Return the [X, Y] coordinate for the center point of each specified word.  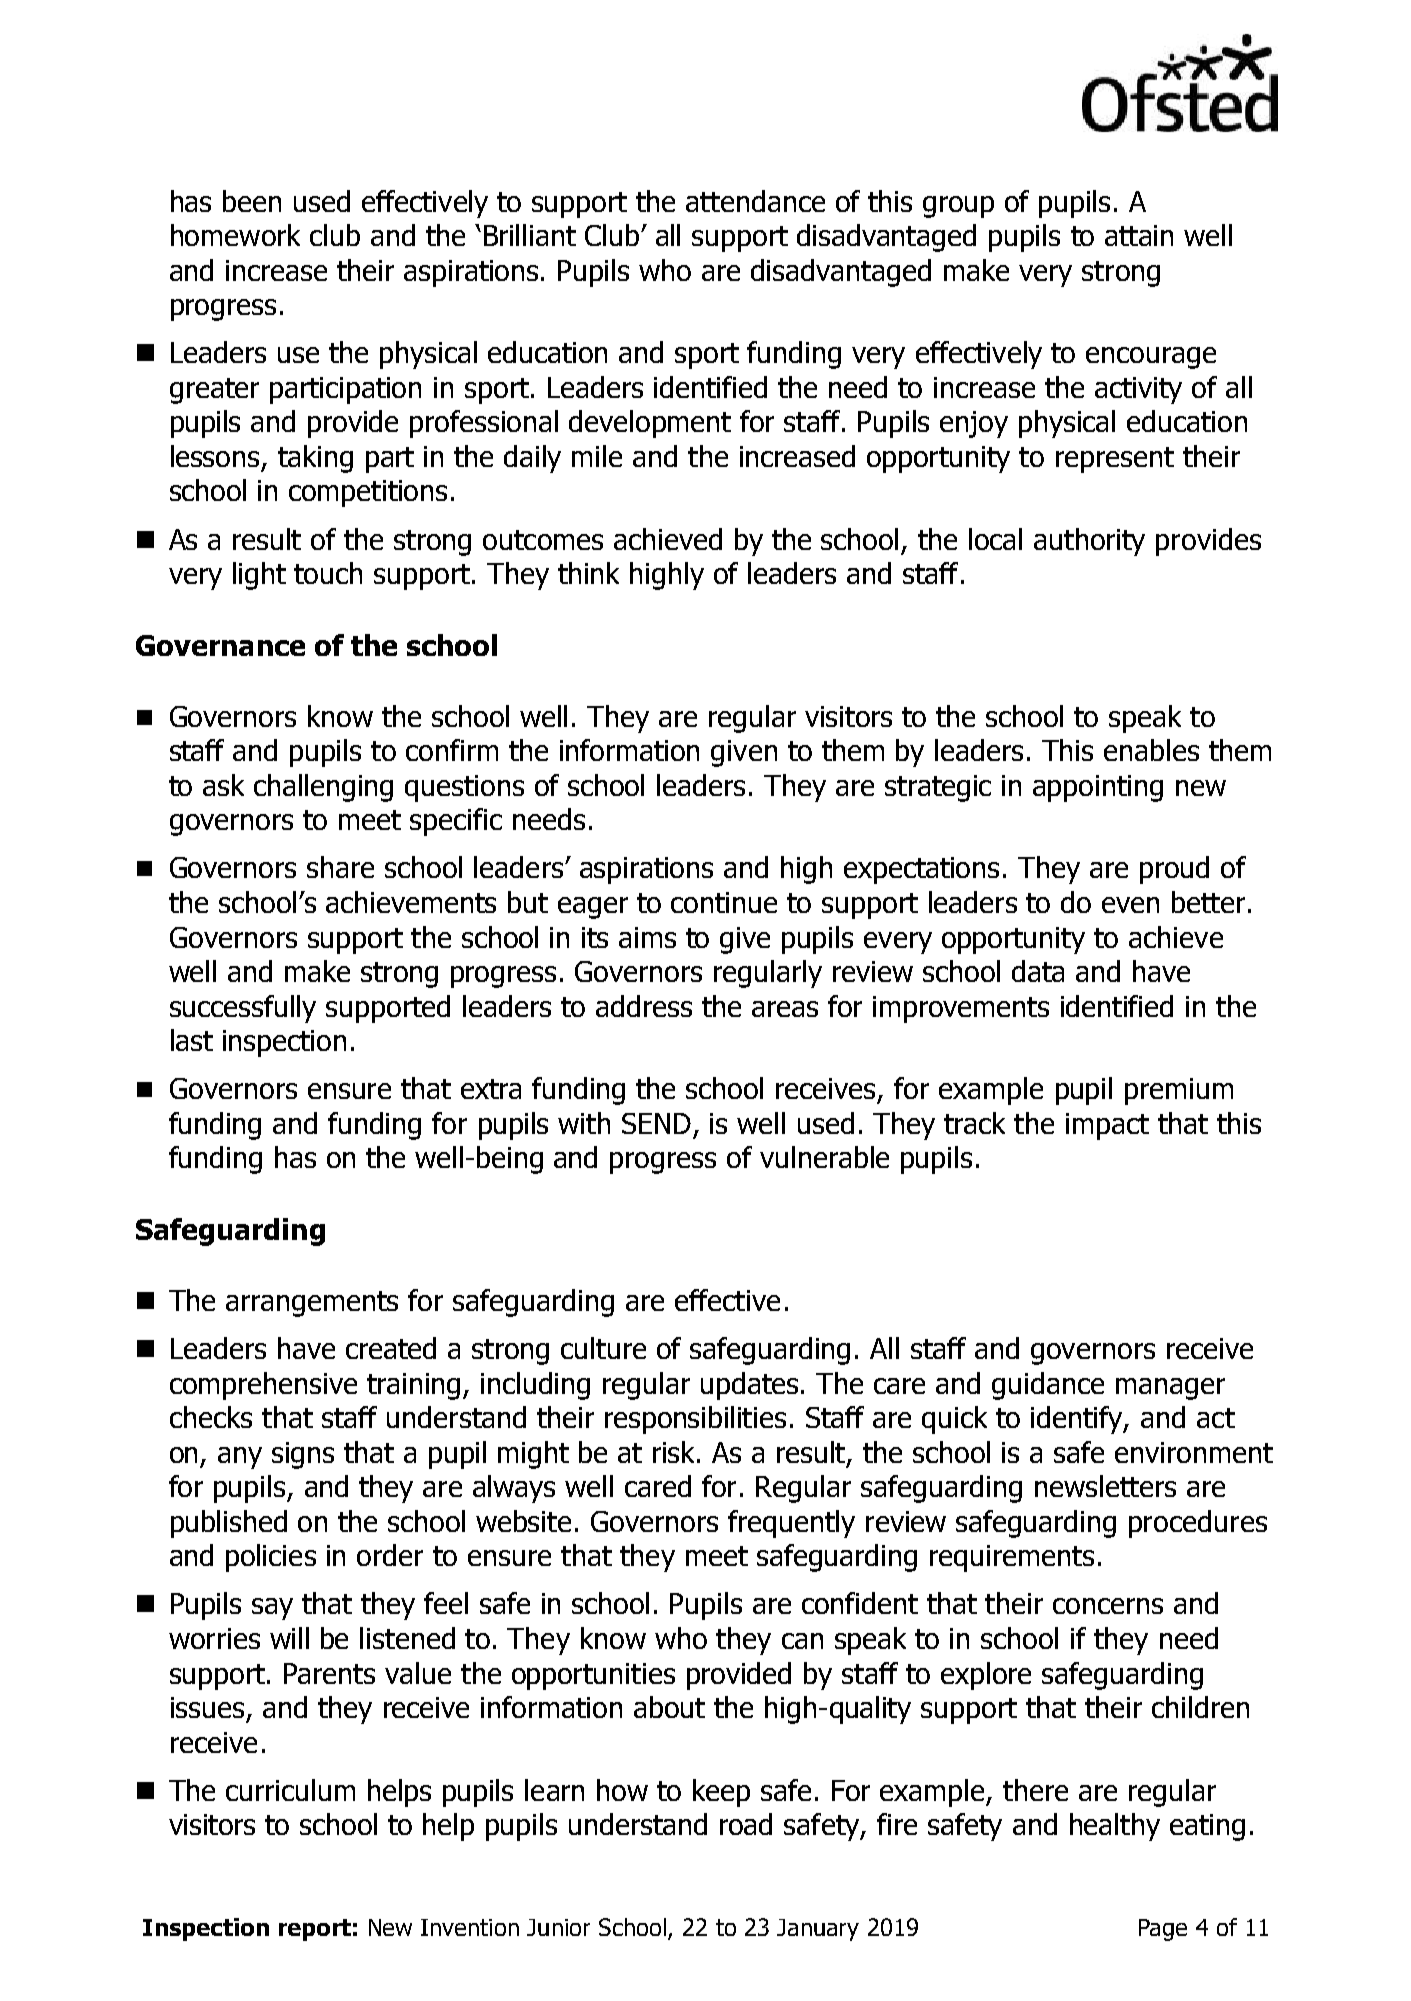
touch [328, 573]
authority [1089, 542]
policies [271, 1558]
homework [235, 235]
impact [1107, 1126]
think [588, 573]
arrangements [312, 1304]
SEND [656, 1123]
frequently [791, 1524]
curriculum [290, 1790]
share [340, 867]
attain [1139, 235]
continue [724, 902]
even [1130, 905]
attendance [755, 201]
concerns [1108, 1606]
